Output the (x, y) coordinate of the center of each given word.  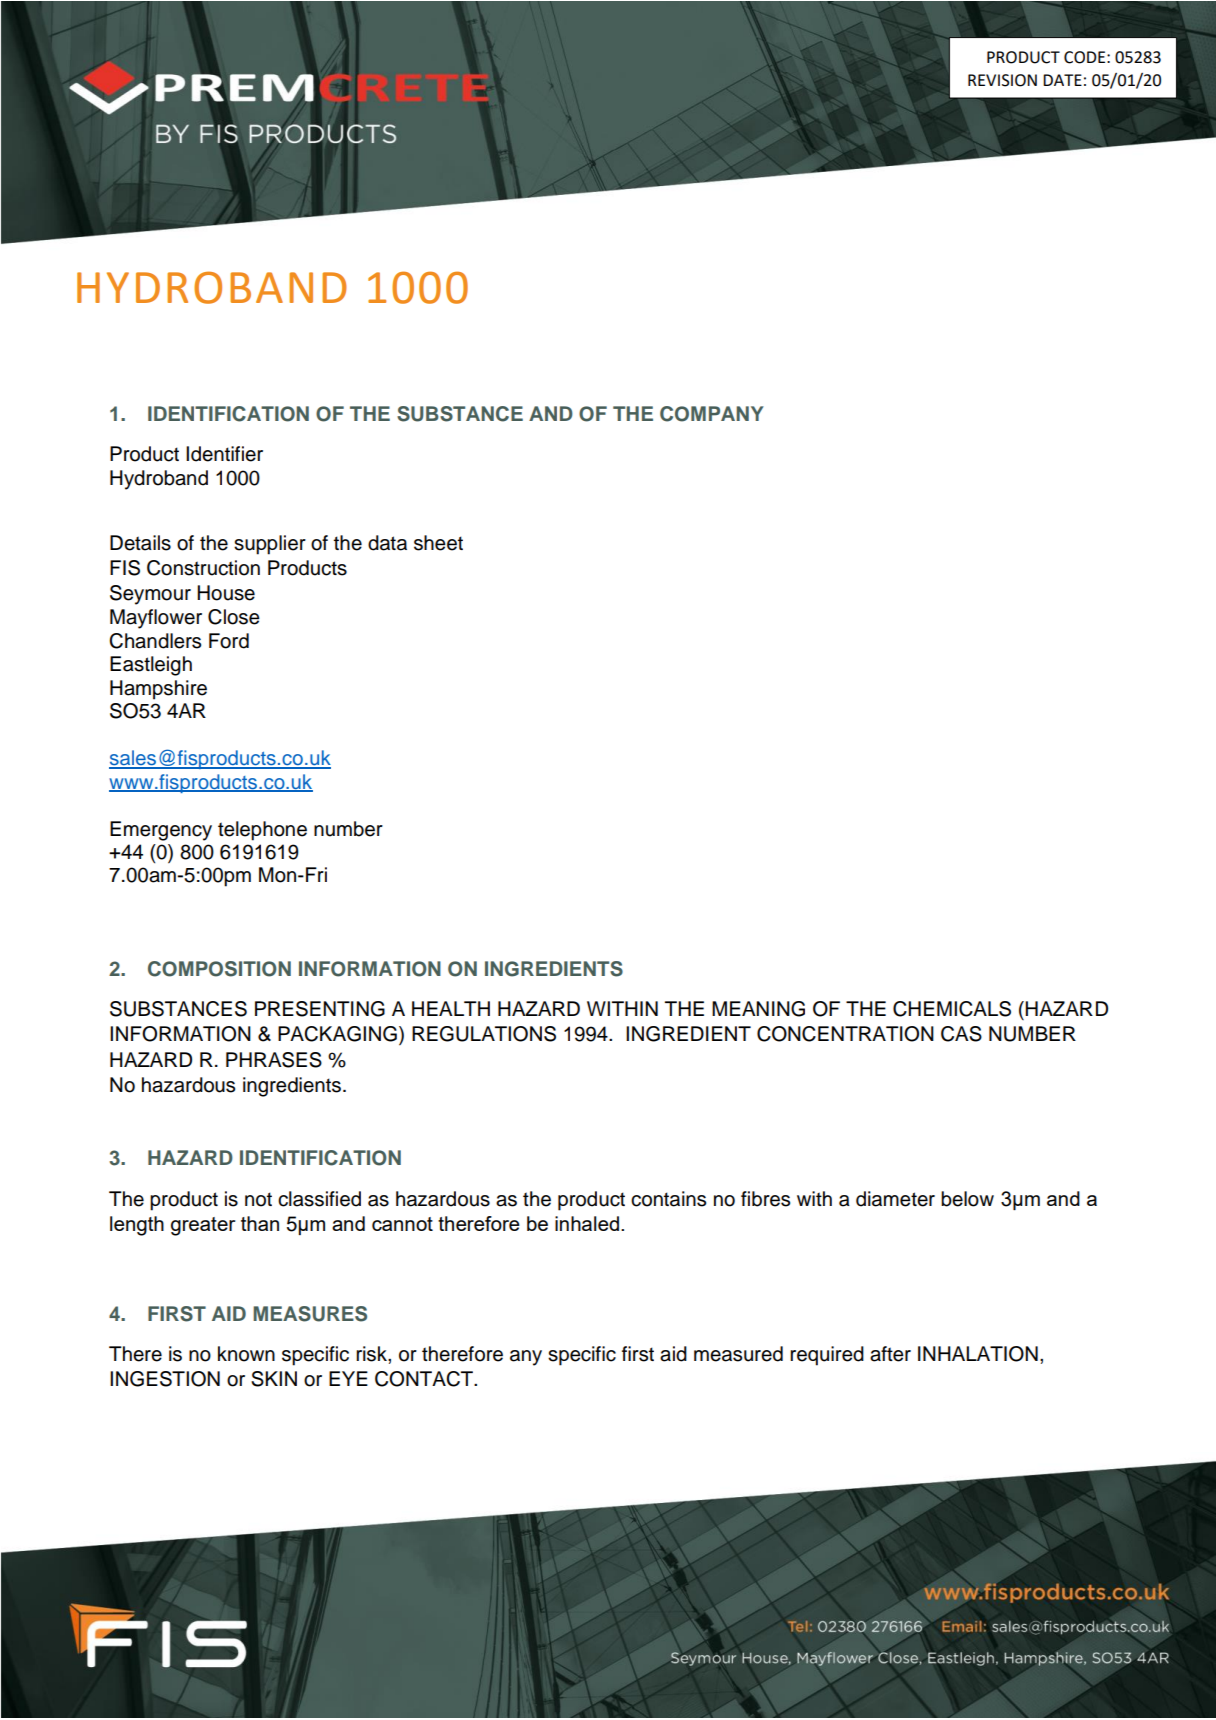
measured (738, 1354)
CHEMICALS (952, 1009)
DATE (1062, 80)
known (246, 1354)
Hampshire (158, 690)
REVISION (1002, 80)
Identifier (224, 454)
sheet (438, 543)
